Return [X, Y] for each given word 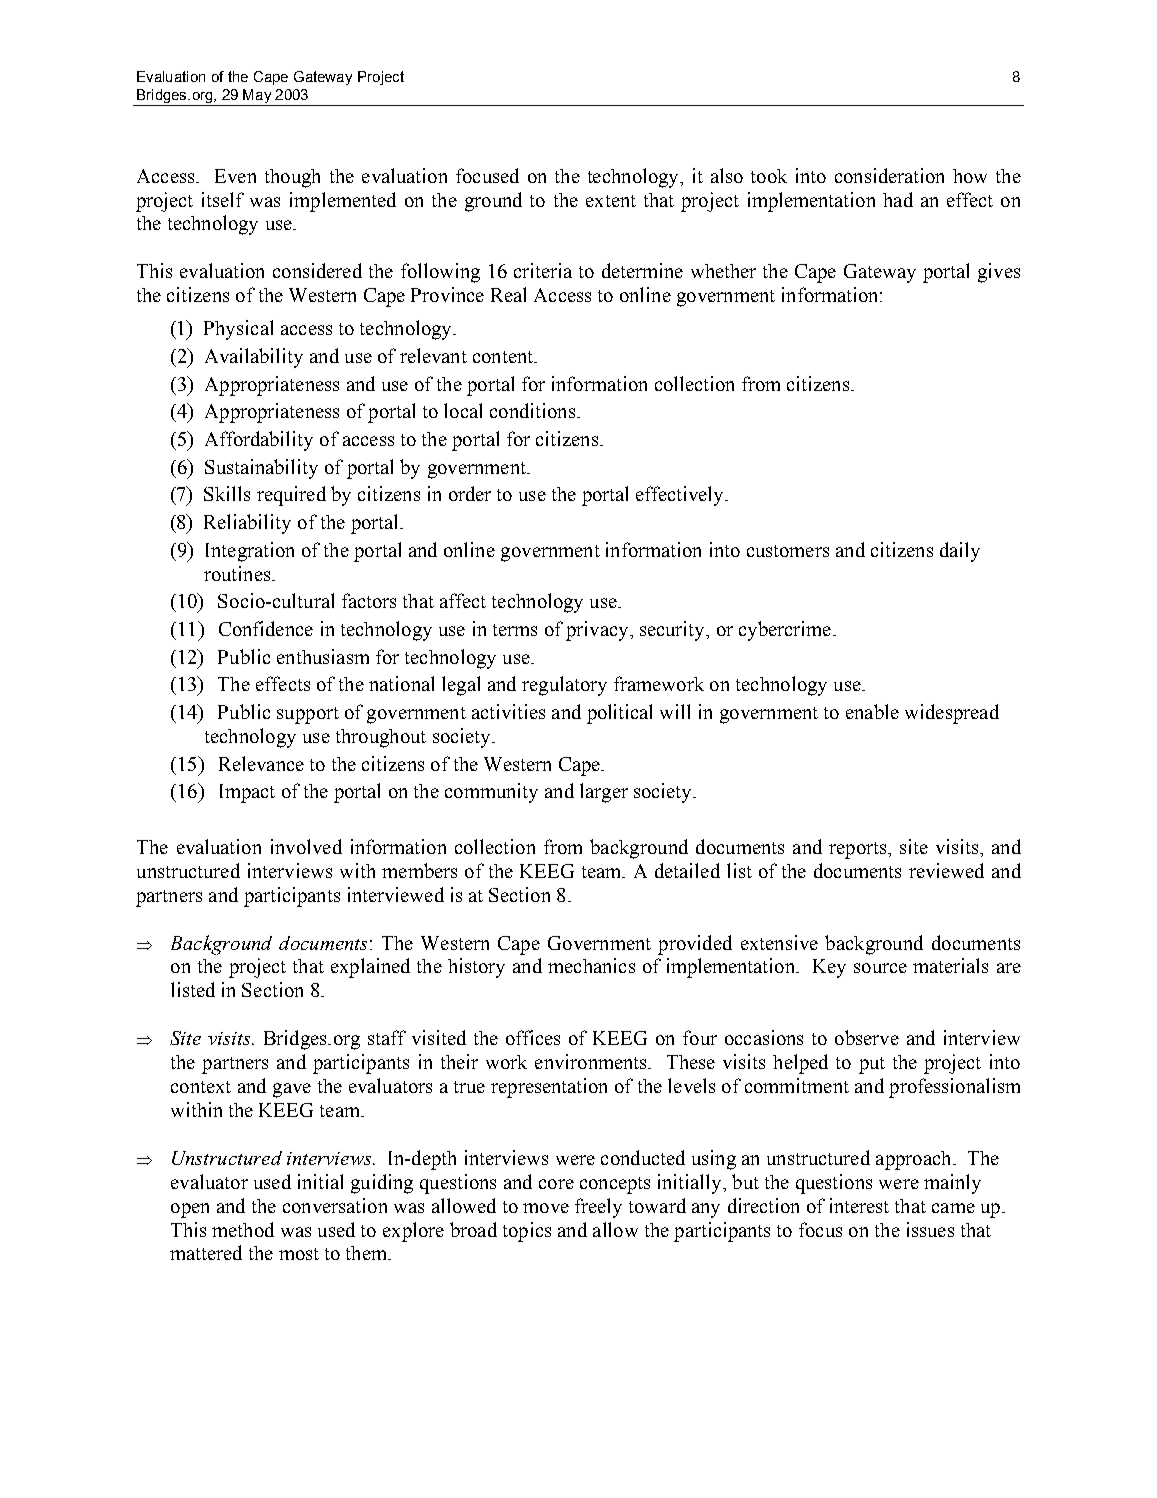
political [619, 714]
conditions [532, 410]
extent [611, 201]
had [898, 199]
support [308, 715]
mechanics [591, 965]
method [243, 1229]
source [880, 968]
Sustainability [261, 469]
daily [960, 552]
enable [872, 711]
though [292, 178]
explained [370, 968]
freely [598, 1208]
